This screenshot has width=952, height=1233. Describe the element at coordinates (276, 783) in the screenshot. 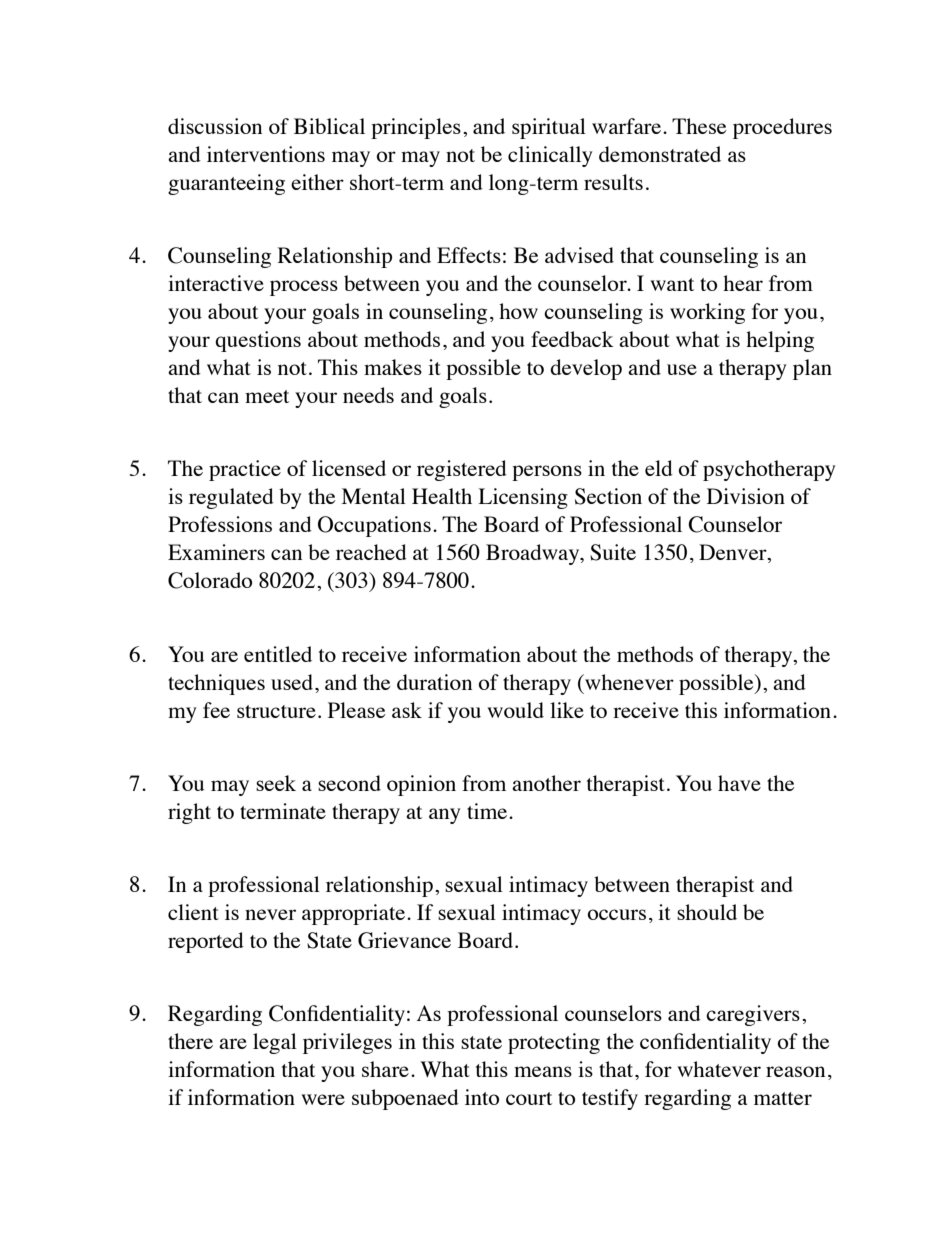

I see `seek` at that location.
